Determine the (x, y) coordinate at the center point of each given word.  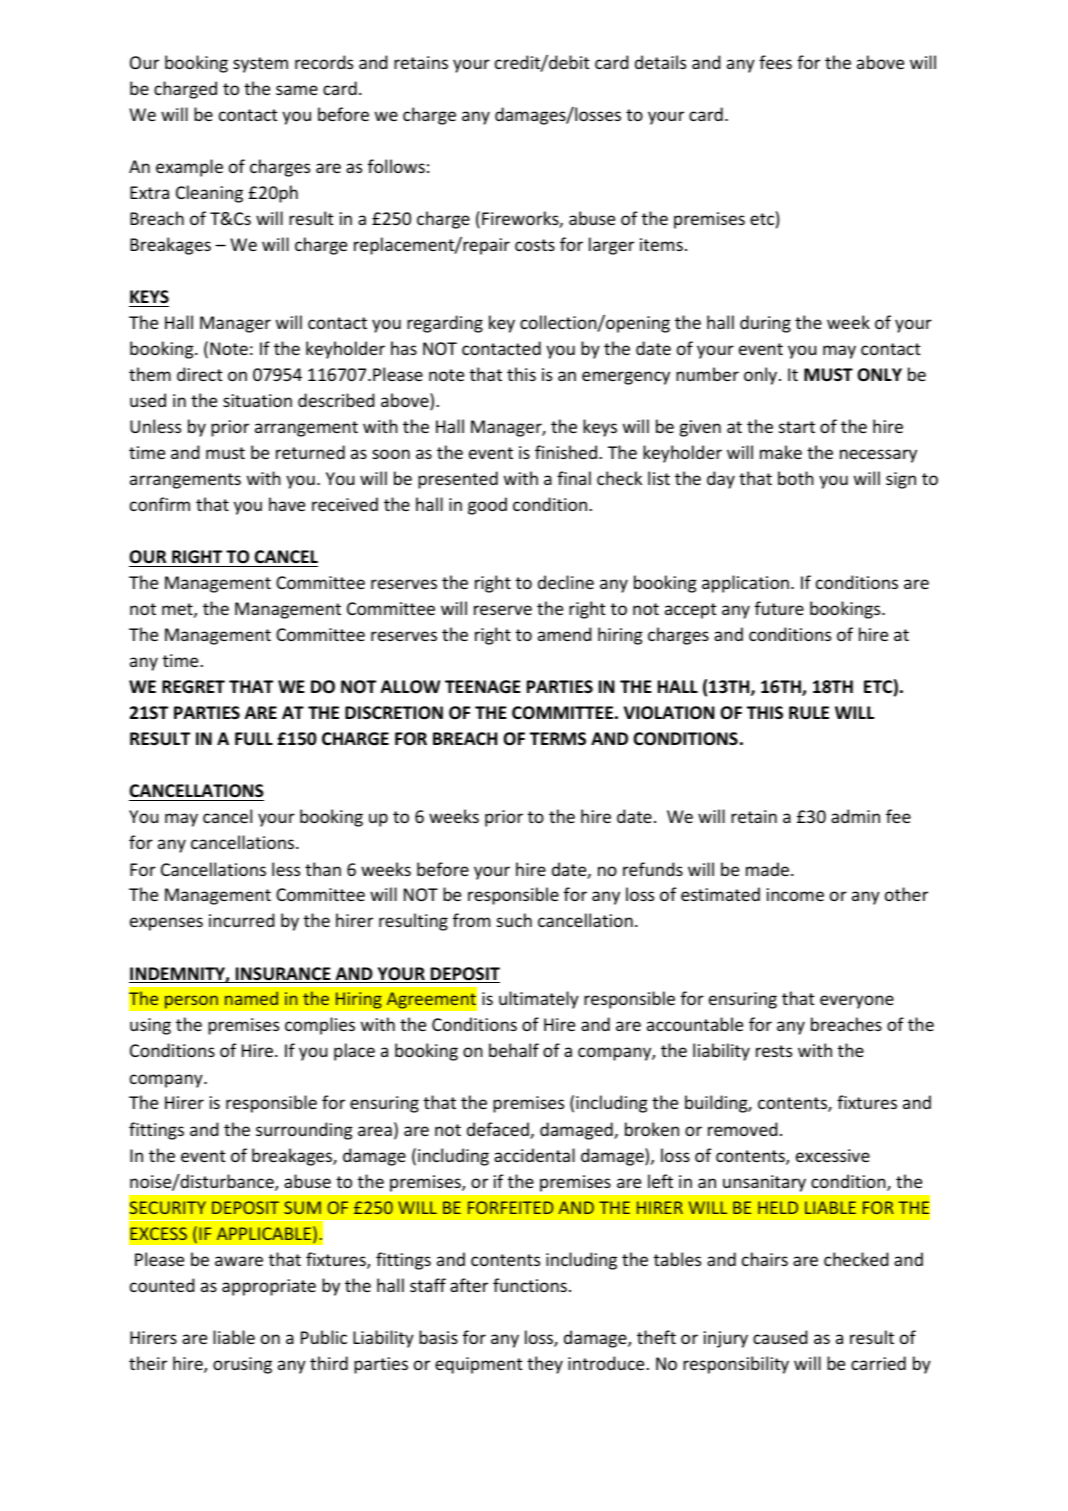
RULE (809, 713)
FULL (254, 739)
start (797, 427)
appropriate (269, 1287)
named (251, 998)
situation (257, 400)
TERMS (558, 738)
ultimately (539, 1000)
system (260, 65)
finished (566, 452)
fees (775, 62)
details (660, 62)
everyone (857, 1002)
